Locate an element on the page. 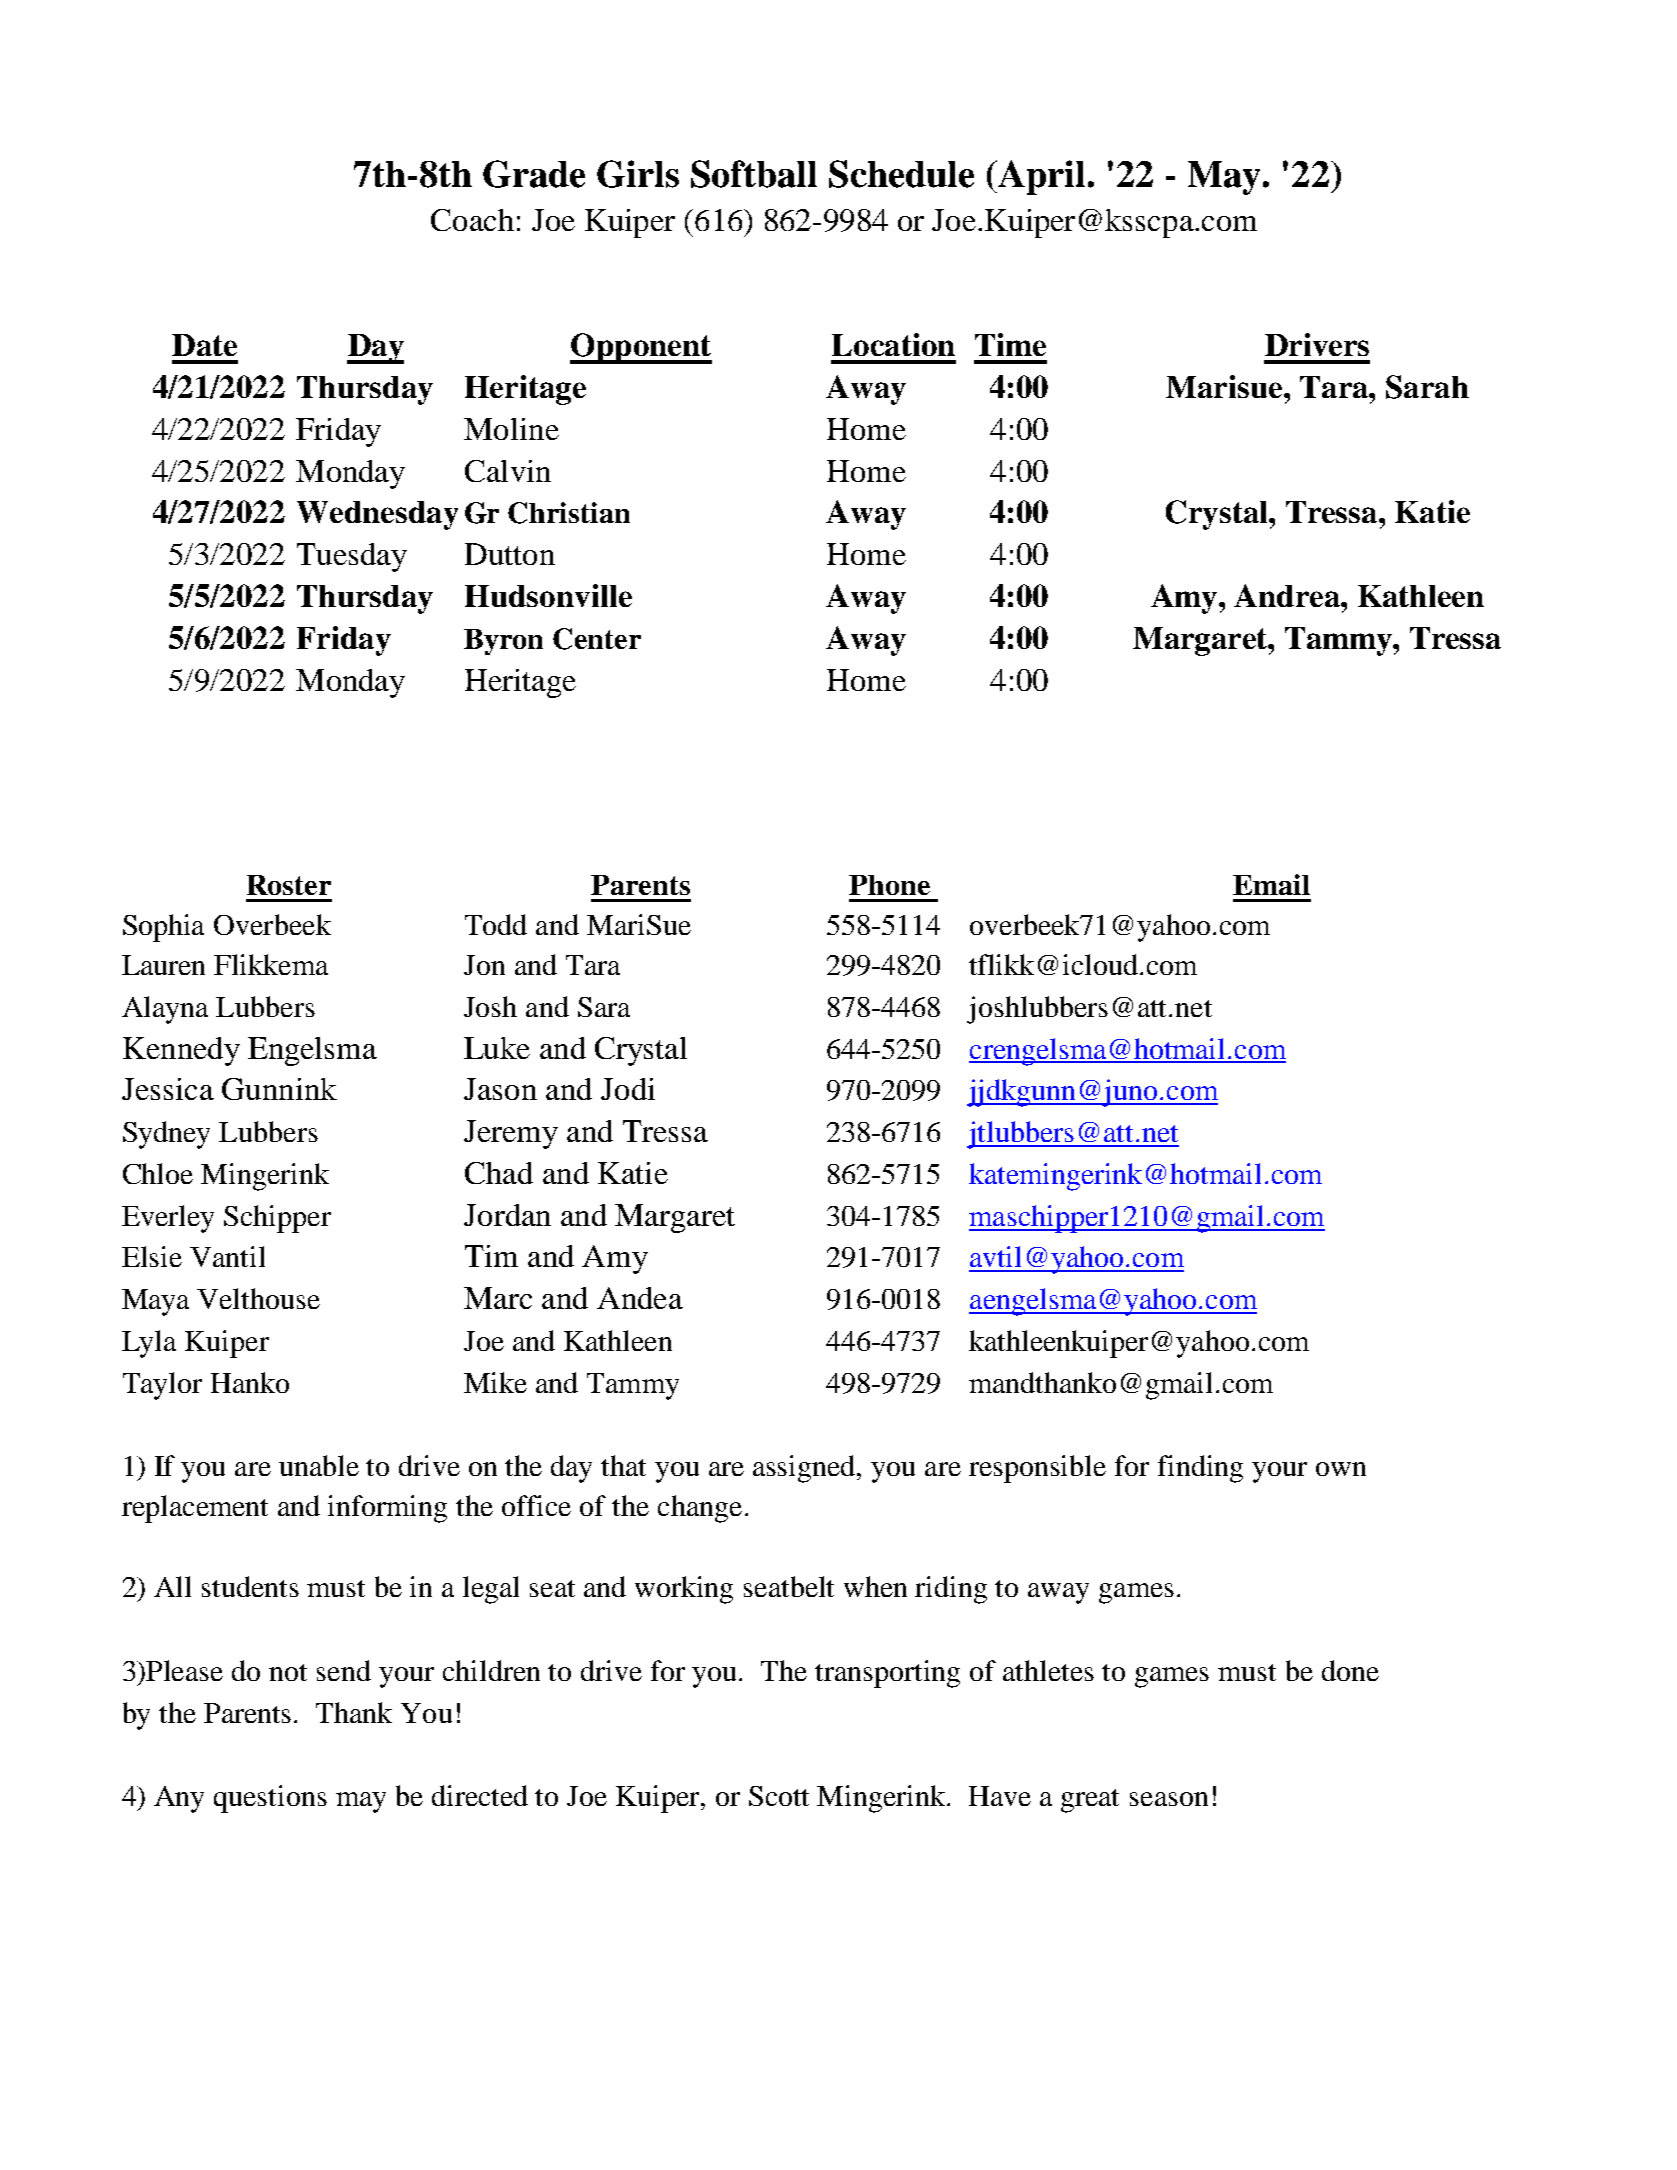  Tuesday is located at coordinates (352, 557).
